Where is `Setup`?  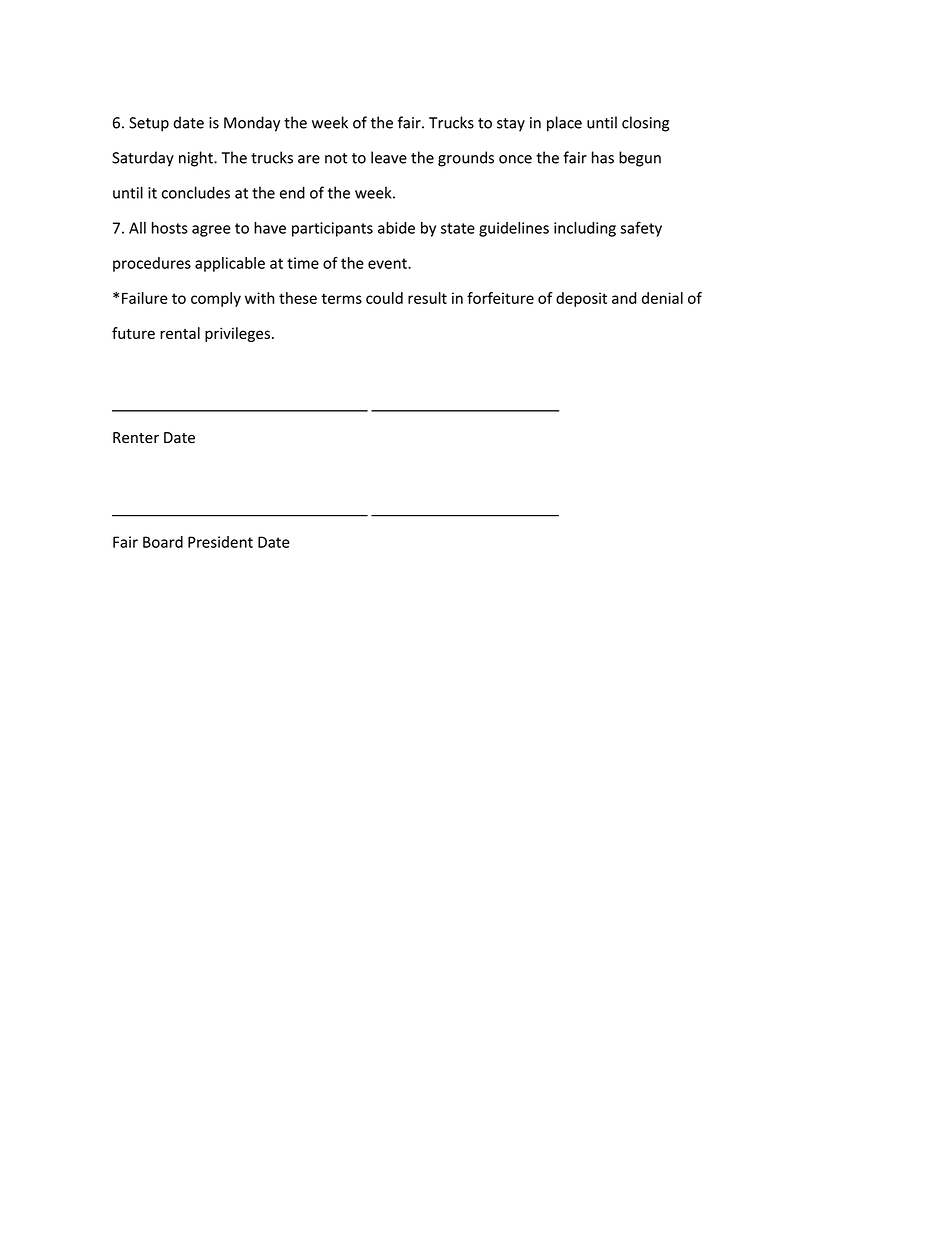 Setup is located at coordinates (149, 124).
